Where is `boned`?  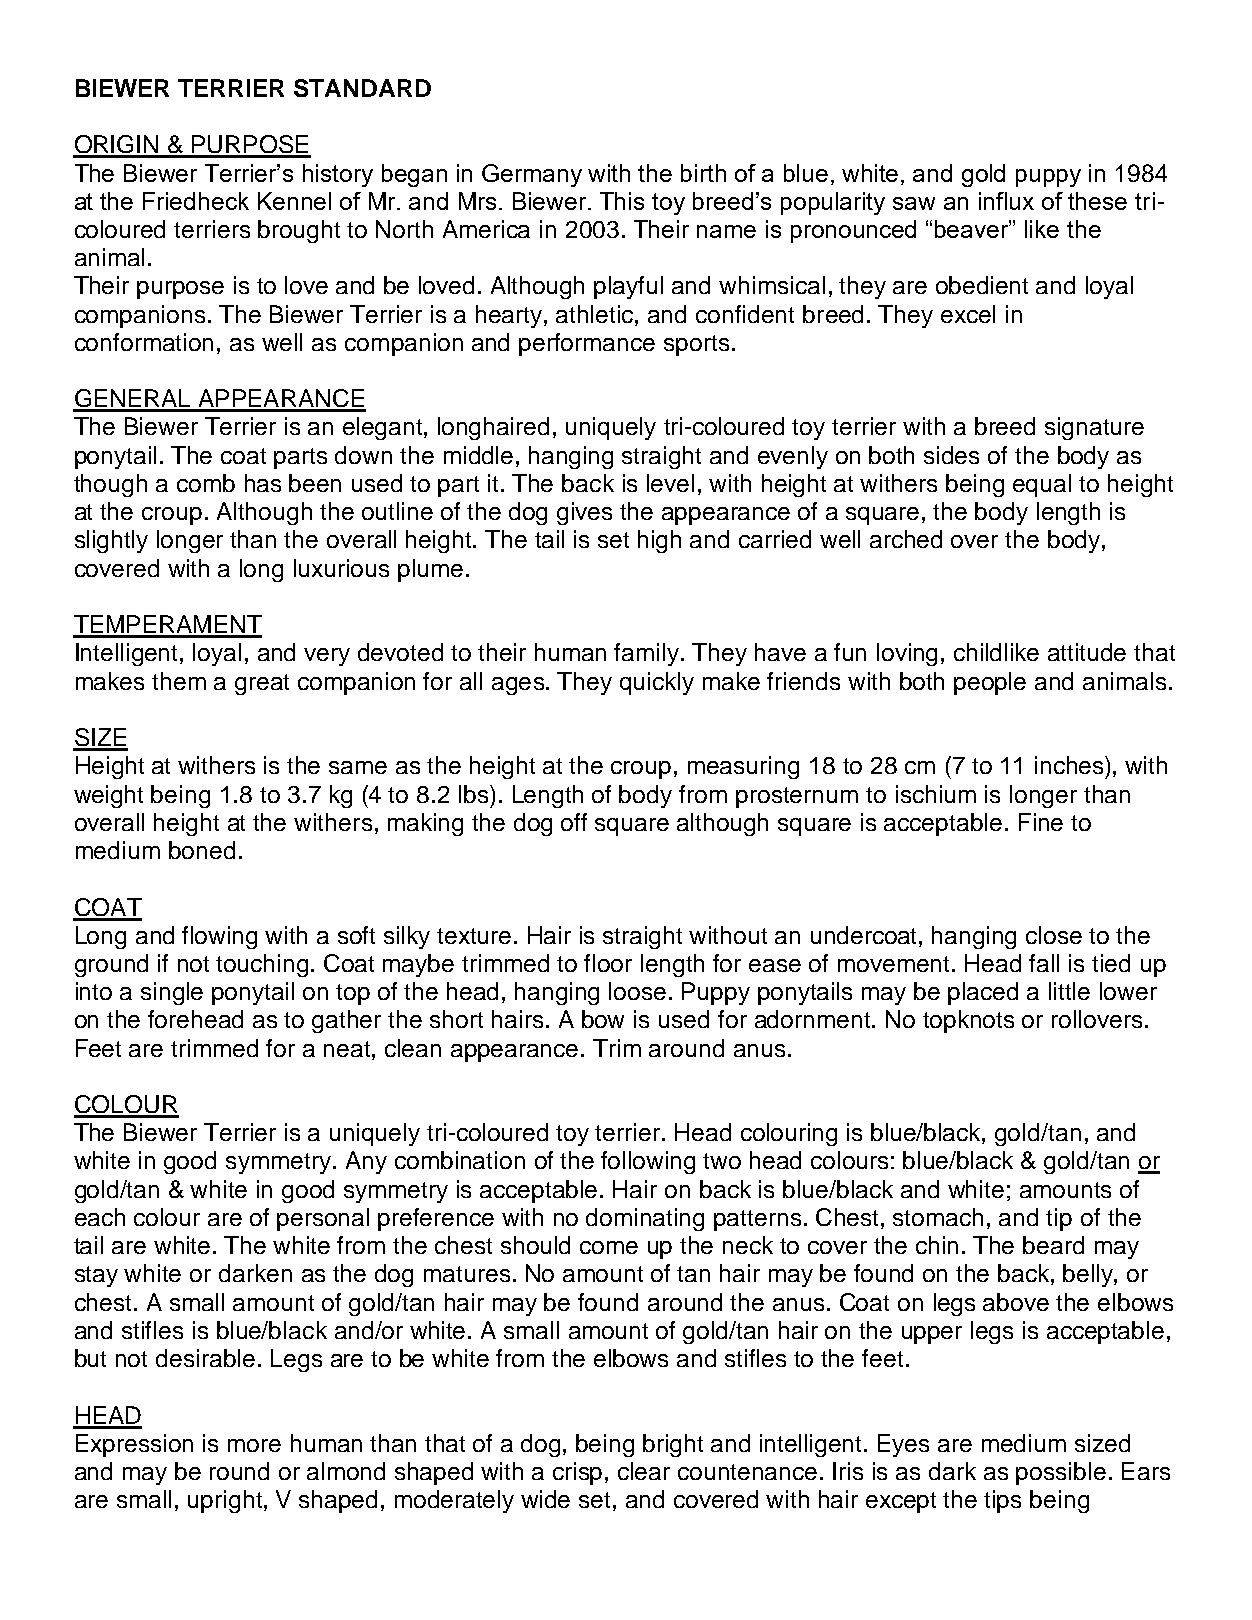 boned is located at coordinates (202, 850).
